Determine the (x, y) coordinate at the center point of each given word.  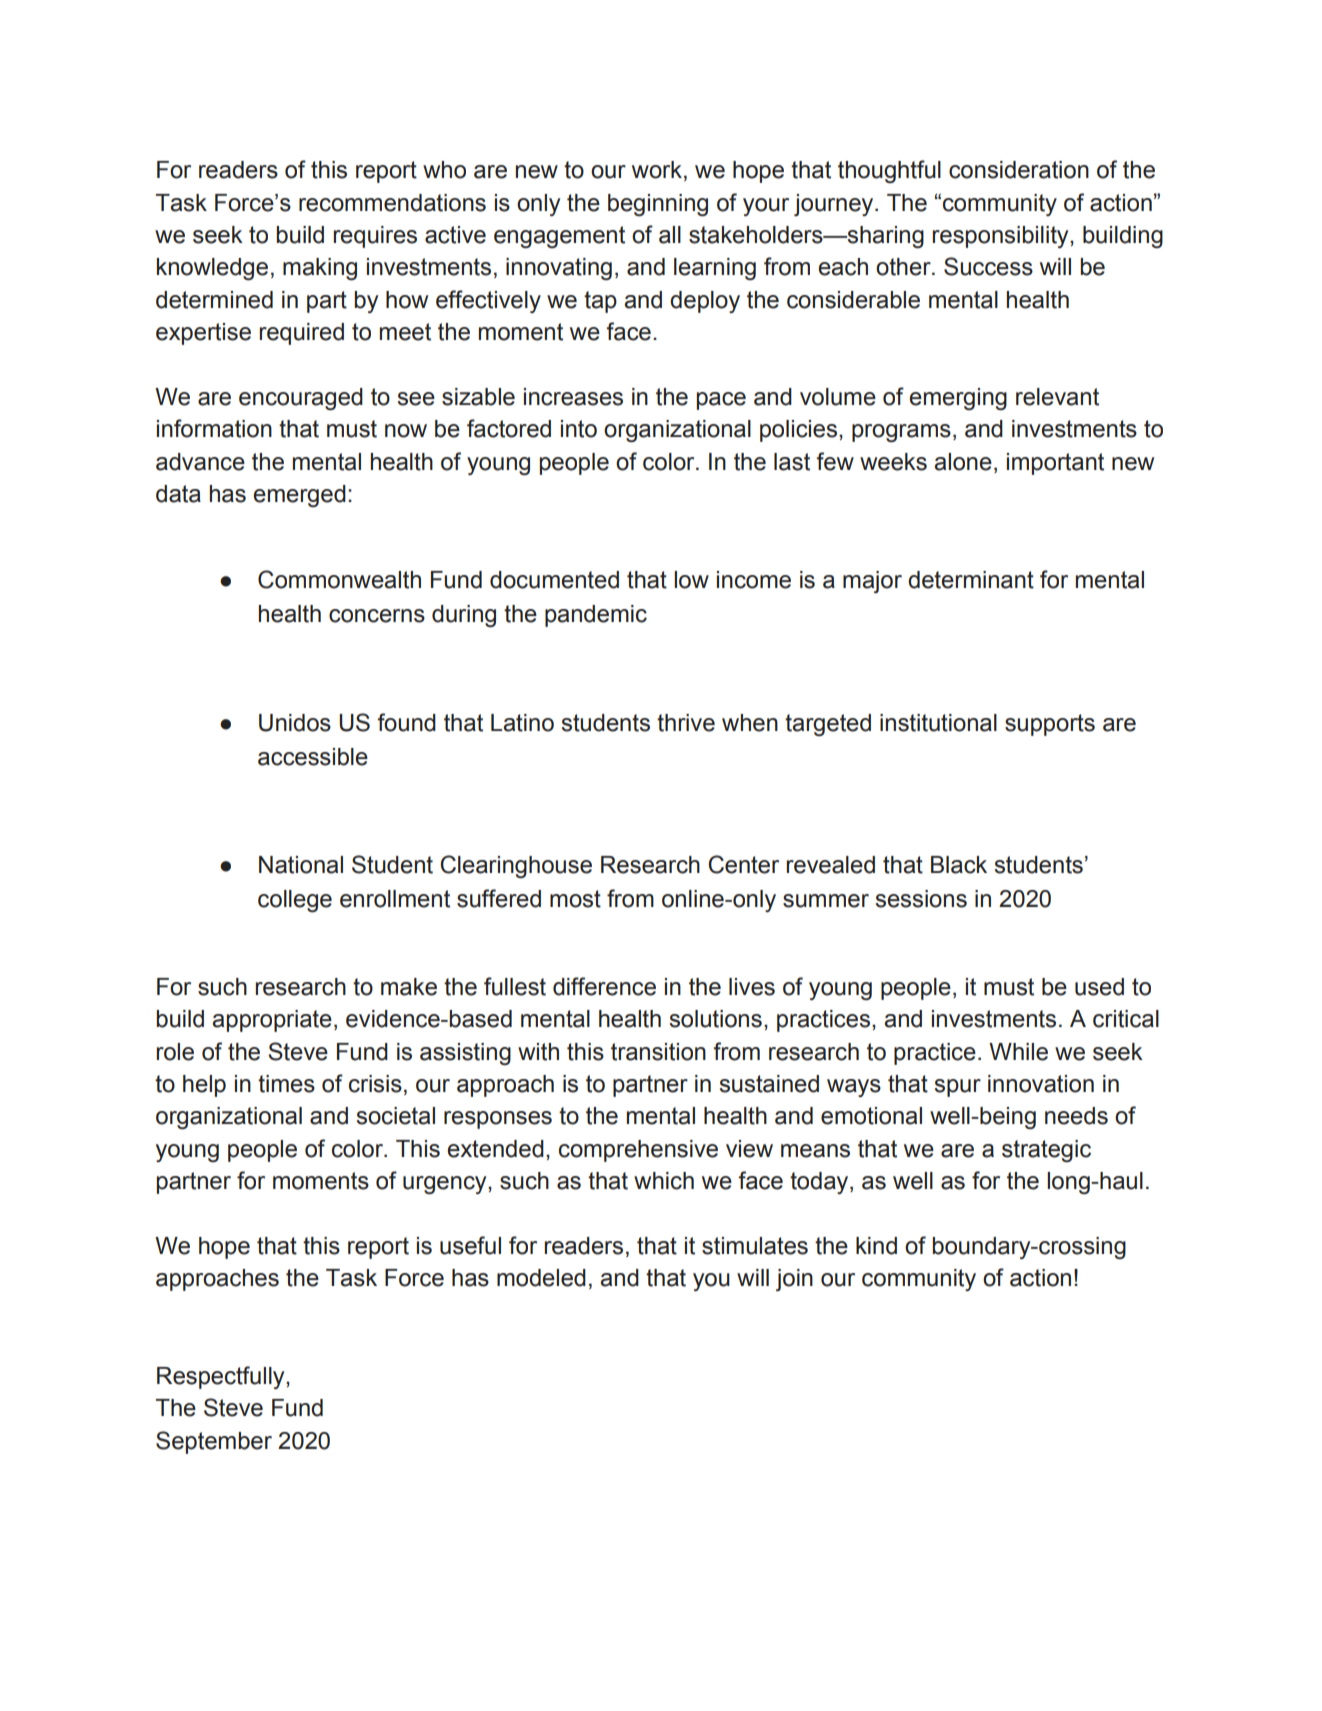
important (1055, 464)
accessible (313, 757)
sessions (921, 899)
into (579, 429)
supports (1050, 725)
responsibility (1001, 237)
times (286, 1084)
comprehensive (638, 1151)
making (320, 269)
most (575, 899)
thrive (686, 723)
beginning (658, 205)
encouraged (301, 399)
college (295, 901)
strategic (1046, 1151)
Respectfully (222, 1377)
